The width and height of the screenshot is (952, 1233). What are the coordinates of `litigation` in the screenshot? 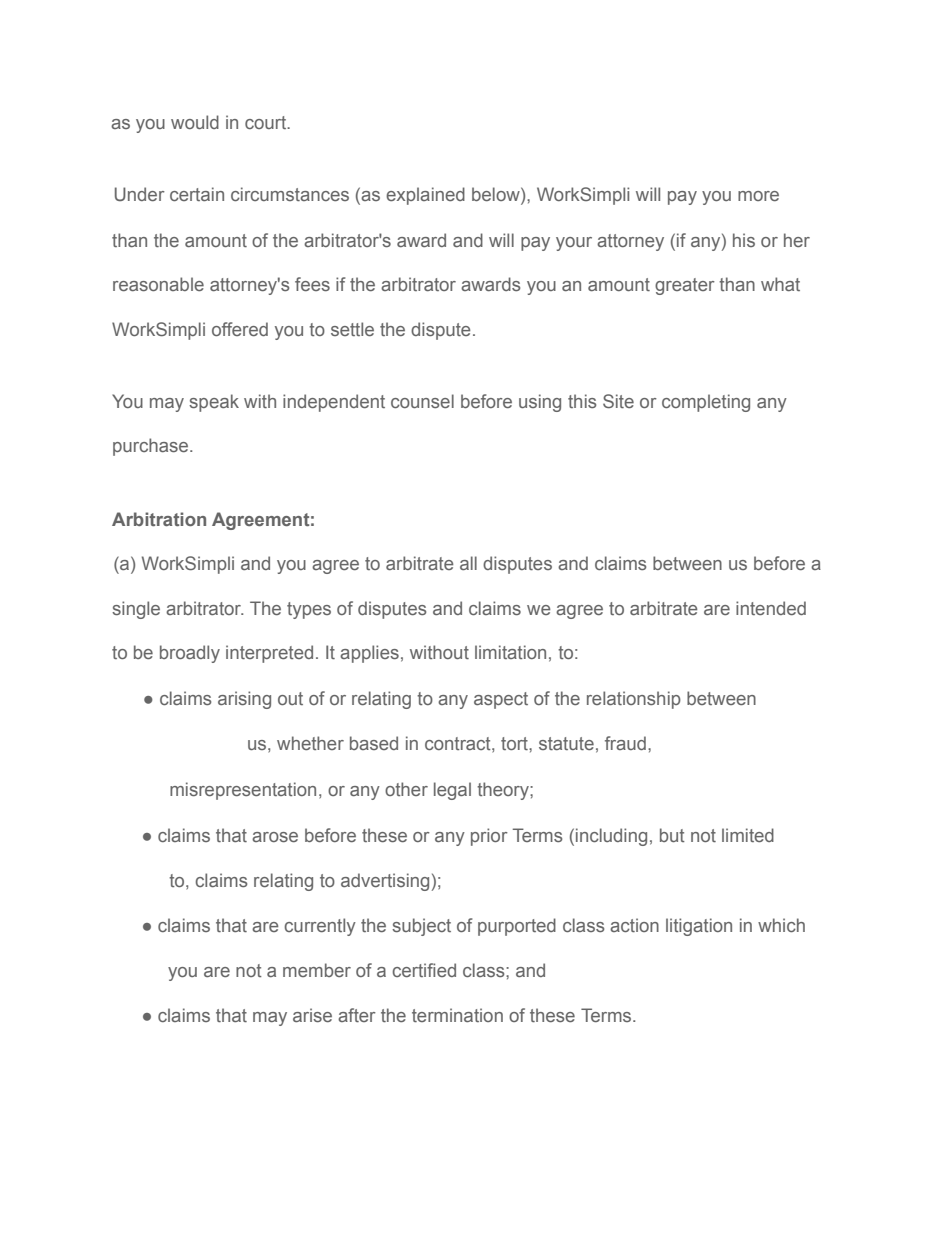 It's located at (699, 927).
